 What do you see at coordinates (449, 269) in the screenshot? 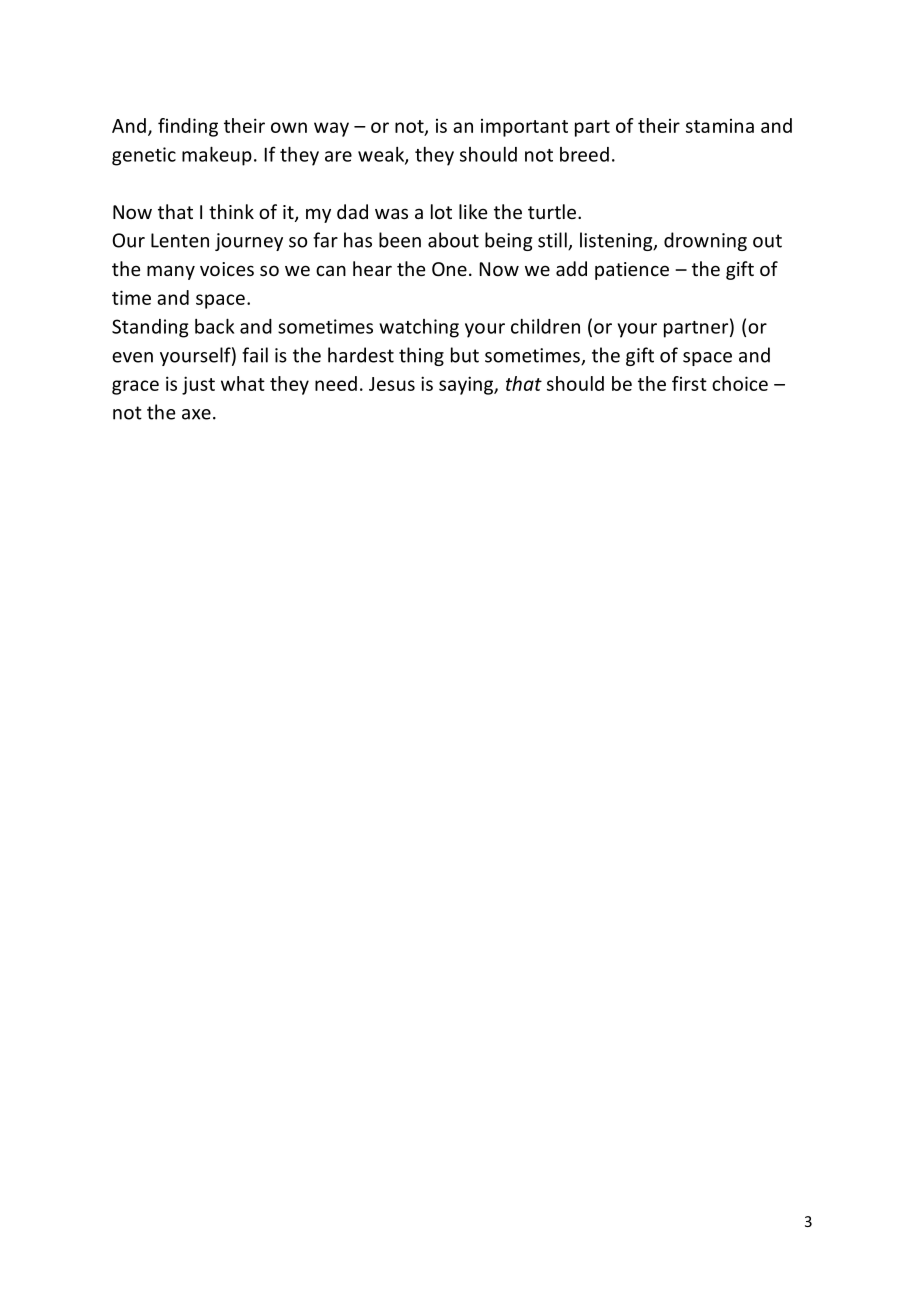
I see `One` at bounding box center [449, 269].
